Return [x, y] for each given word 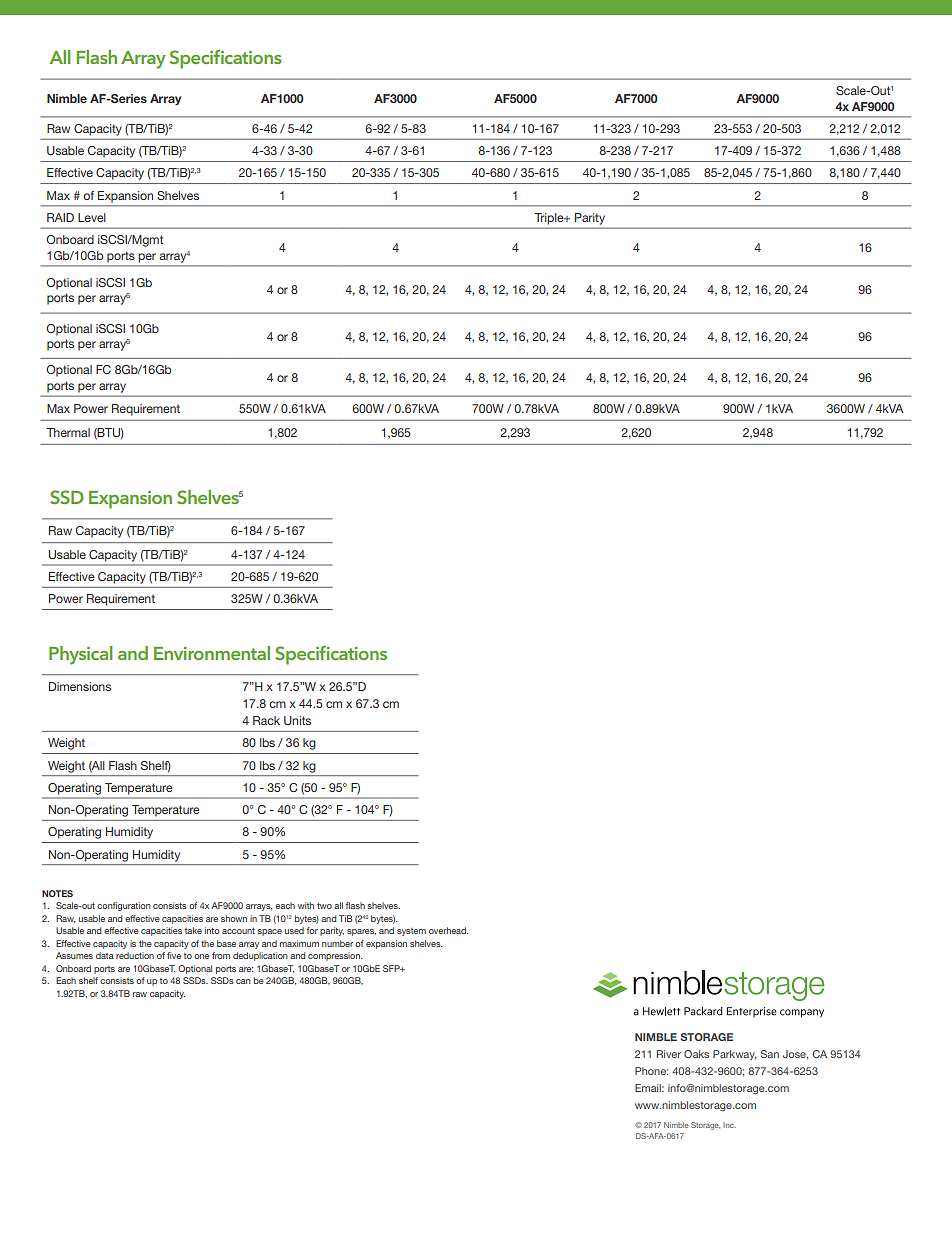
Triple [550, 218]
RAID [60, 217]
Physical [80, 655]
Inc [729, 1125]
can [243, 981]
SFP [392, 968]
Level [92, 217]
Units [297, 720]
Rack [266, 720]
